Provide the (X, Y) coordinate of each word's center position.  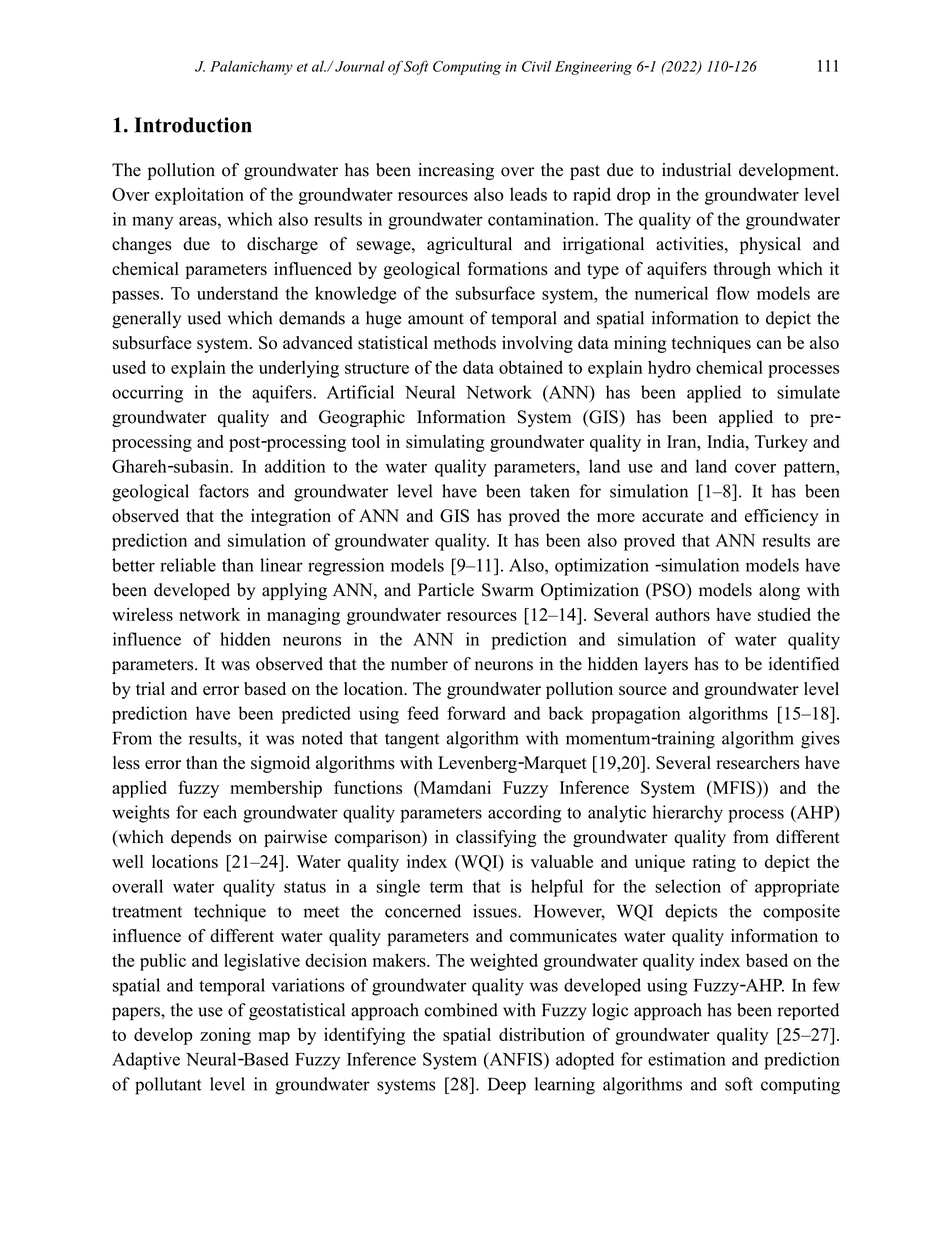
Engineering (593, 68)
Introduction (193, 125)
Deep (507, 1086)
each (220, 812)
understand (237, 293)
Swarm (508, 590)
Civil (536, 66)
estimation (687, 1059)
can (769, 344)
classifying (496, 838)
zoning (225, 1036)
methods (465, 343)
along (779, 591)
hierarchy (688, 814)
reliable (188, 565)
